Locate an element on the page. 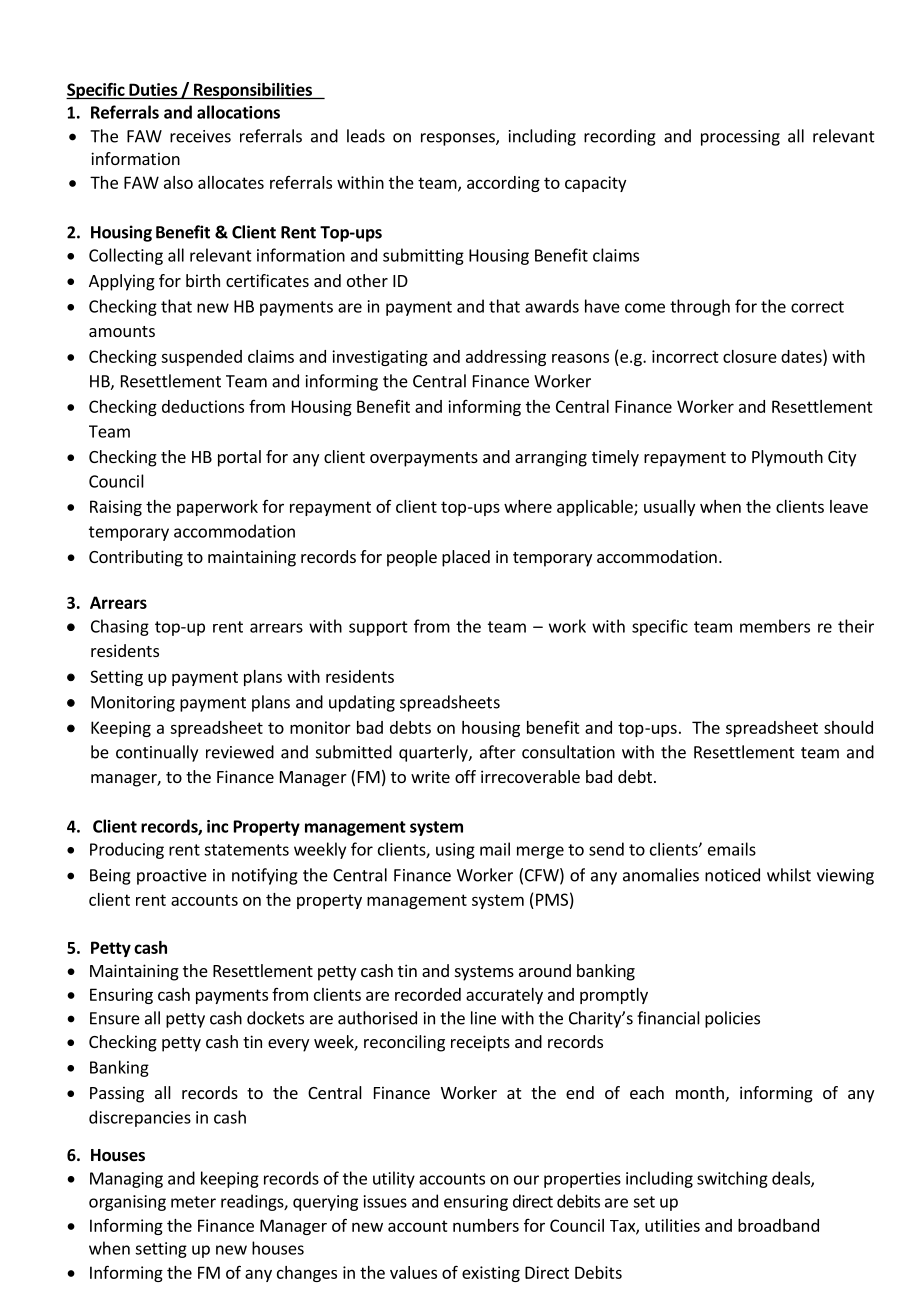  processing is located at coordinates (740, 138).
